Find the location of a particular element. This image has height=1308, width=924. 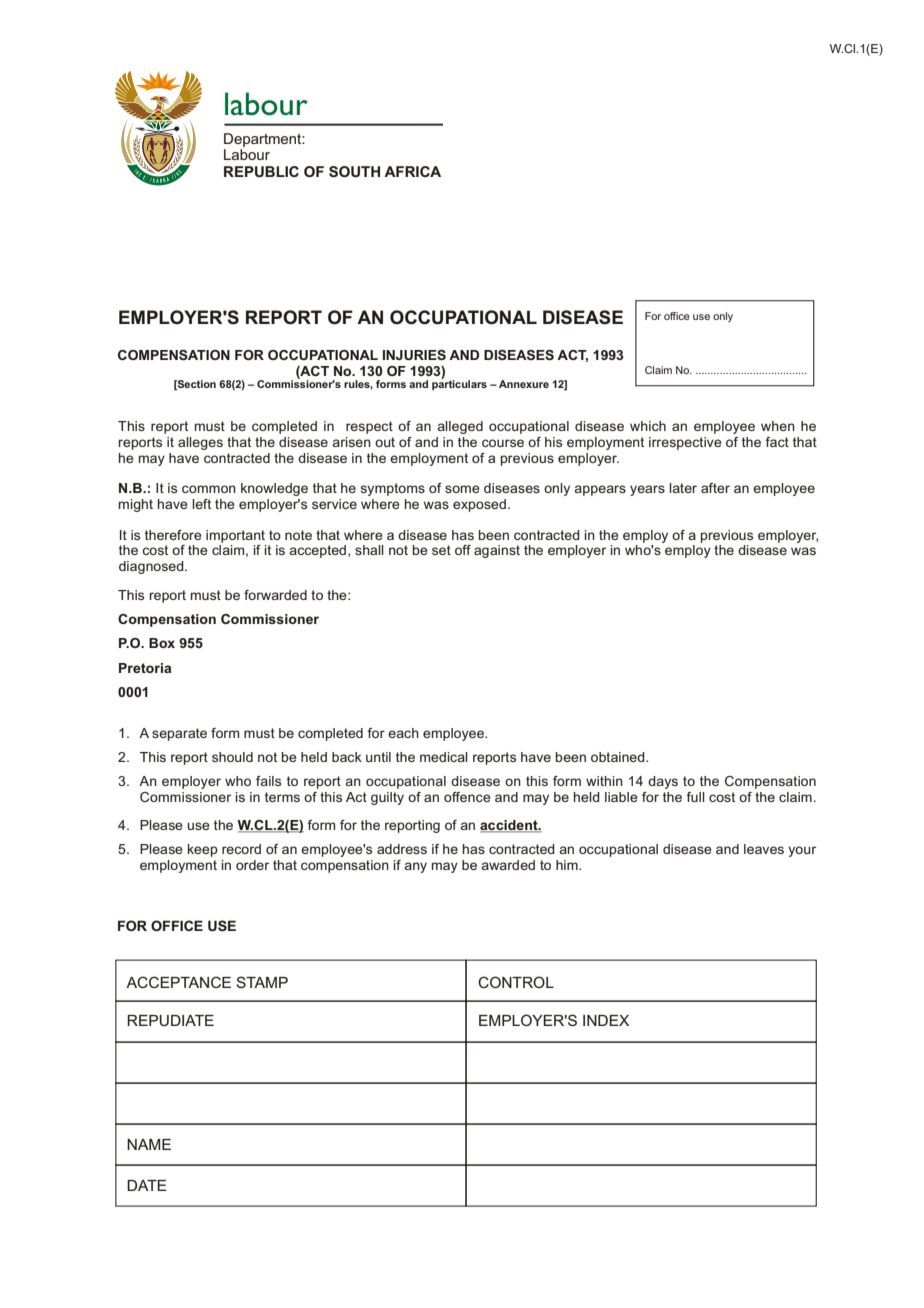

CONTROL is located at coordinates (516, 982).
